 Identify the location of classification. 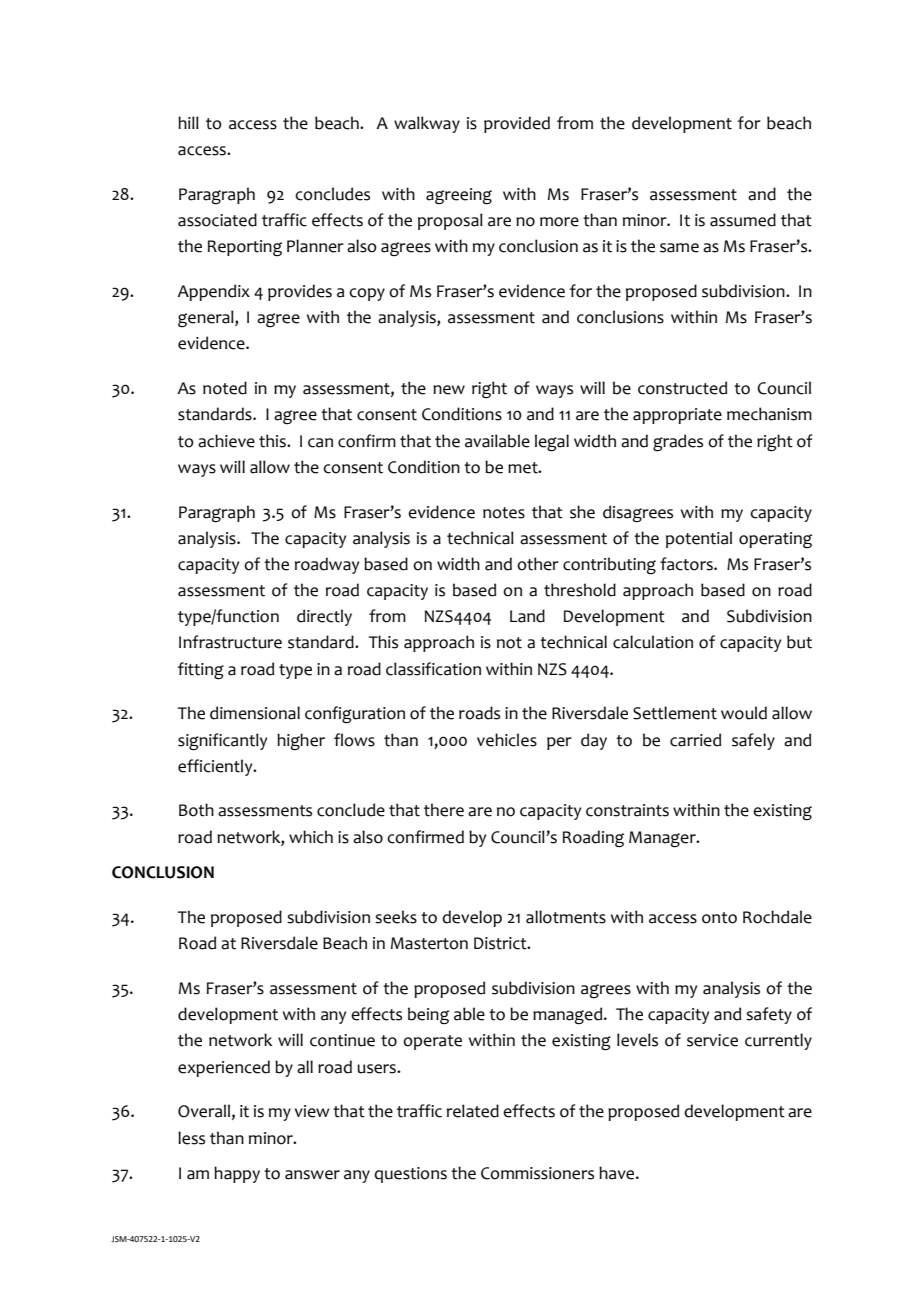
(433, 669).
